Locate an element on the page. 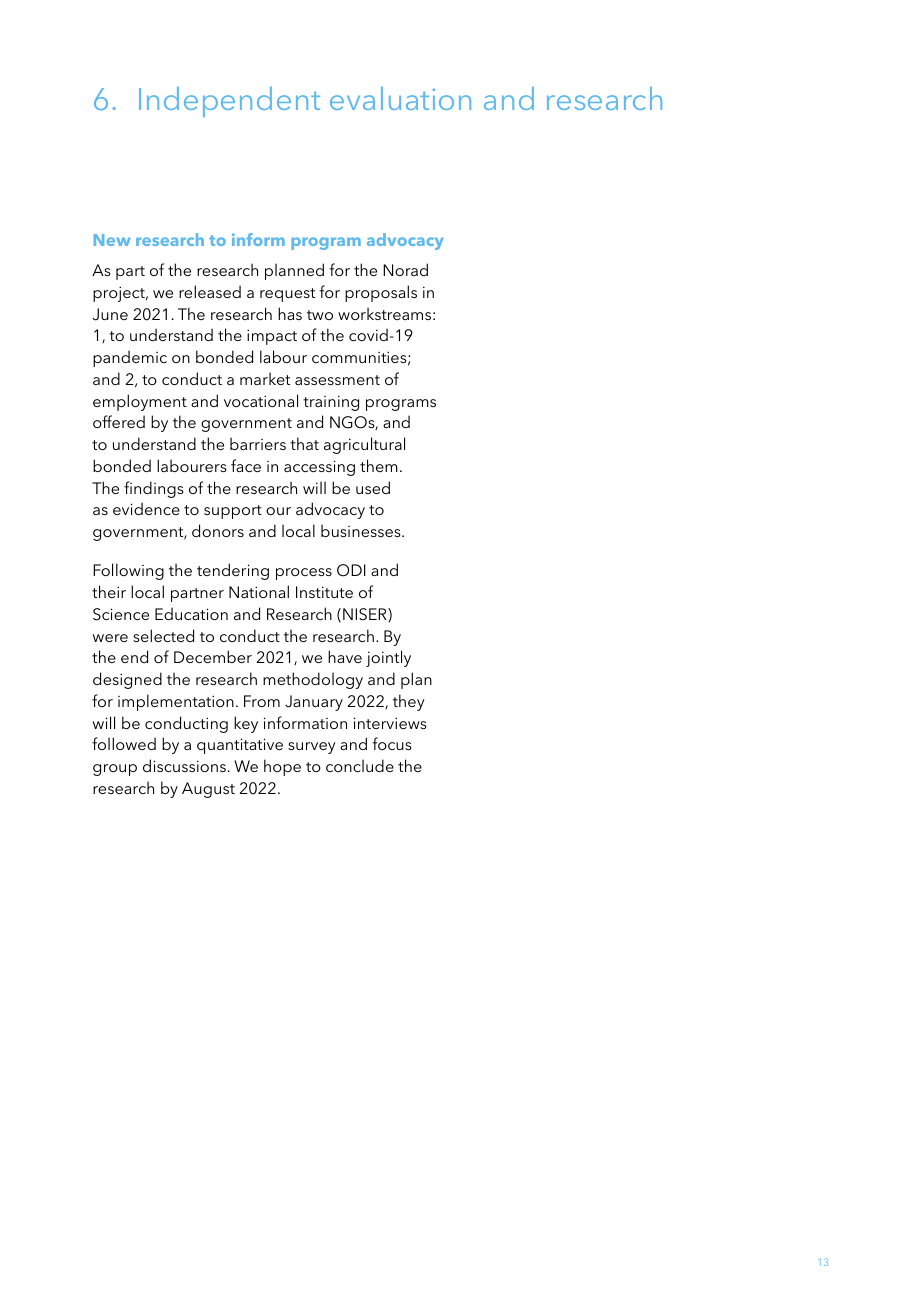  offered is located at coordinates (119, 421).
